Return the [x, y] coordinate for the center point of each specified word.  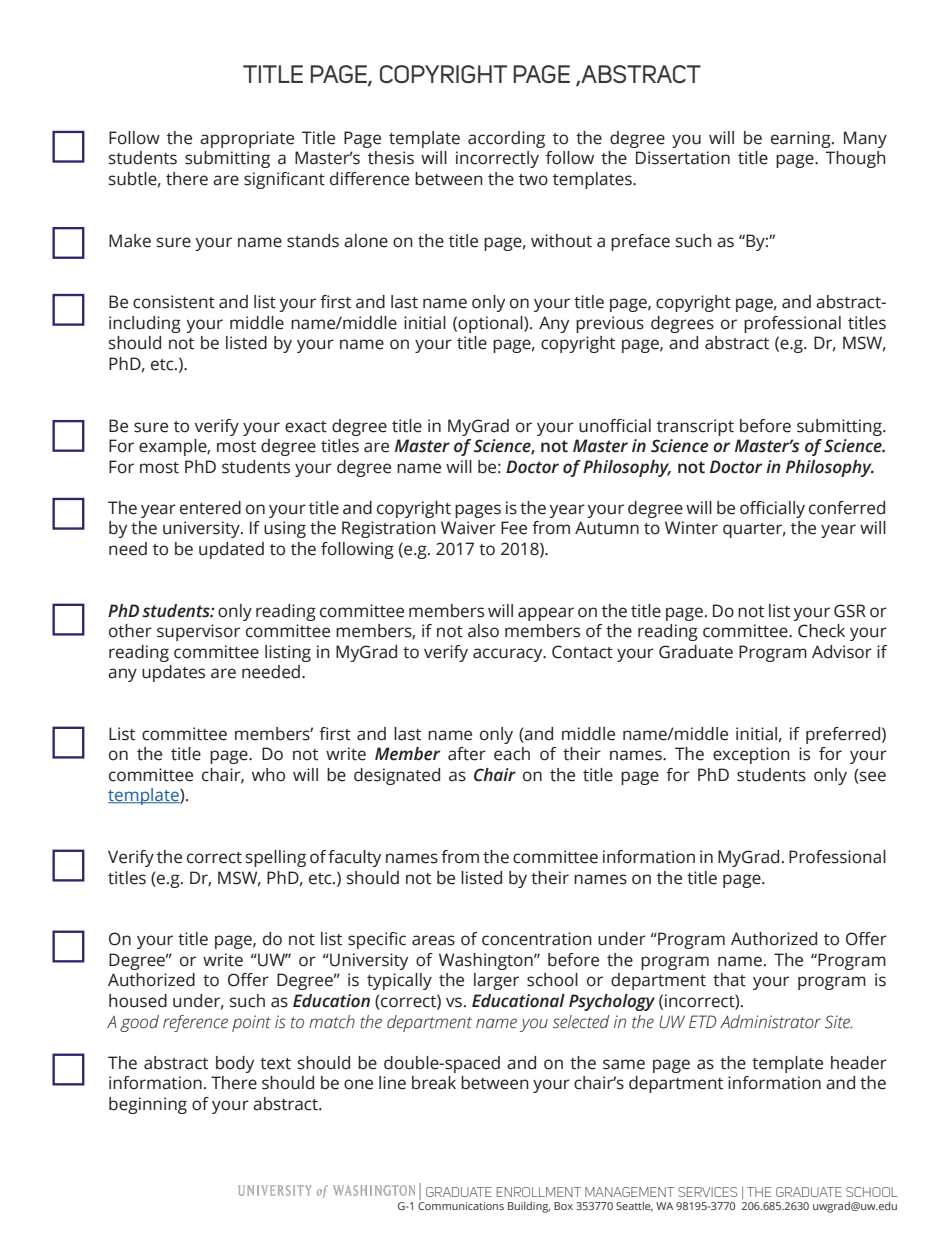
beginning [148, 1105]
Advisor [842, 652]
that [729, 980]
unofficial [615, 426]
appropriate [247, 139]
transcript [695, 427]
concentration [537, 939]
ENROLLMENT [539, 1192]
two [533, 180]
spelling [276, 858]
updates [173, 673]
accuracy [509, 655]
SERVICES [707, 1192]
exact [306, 427]
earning [802, 139]
